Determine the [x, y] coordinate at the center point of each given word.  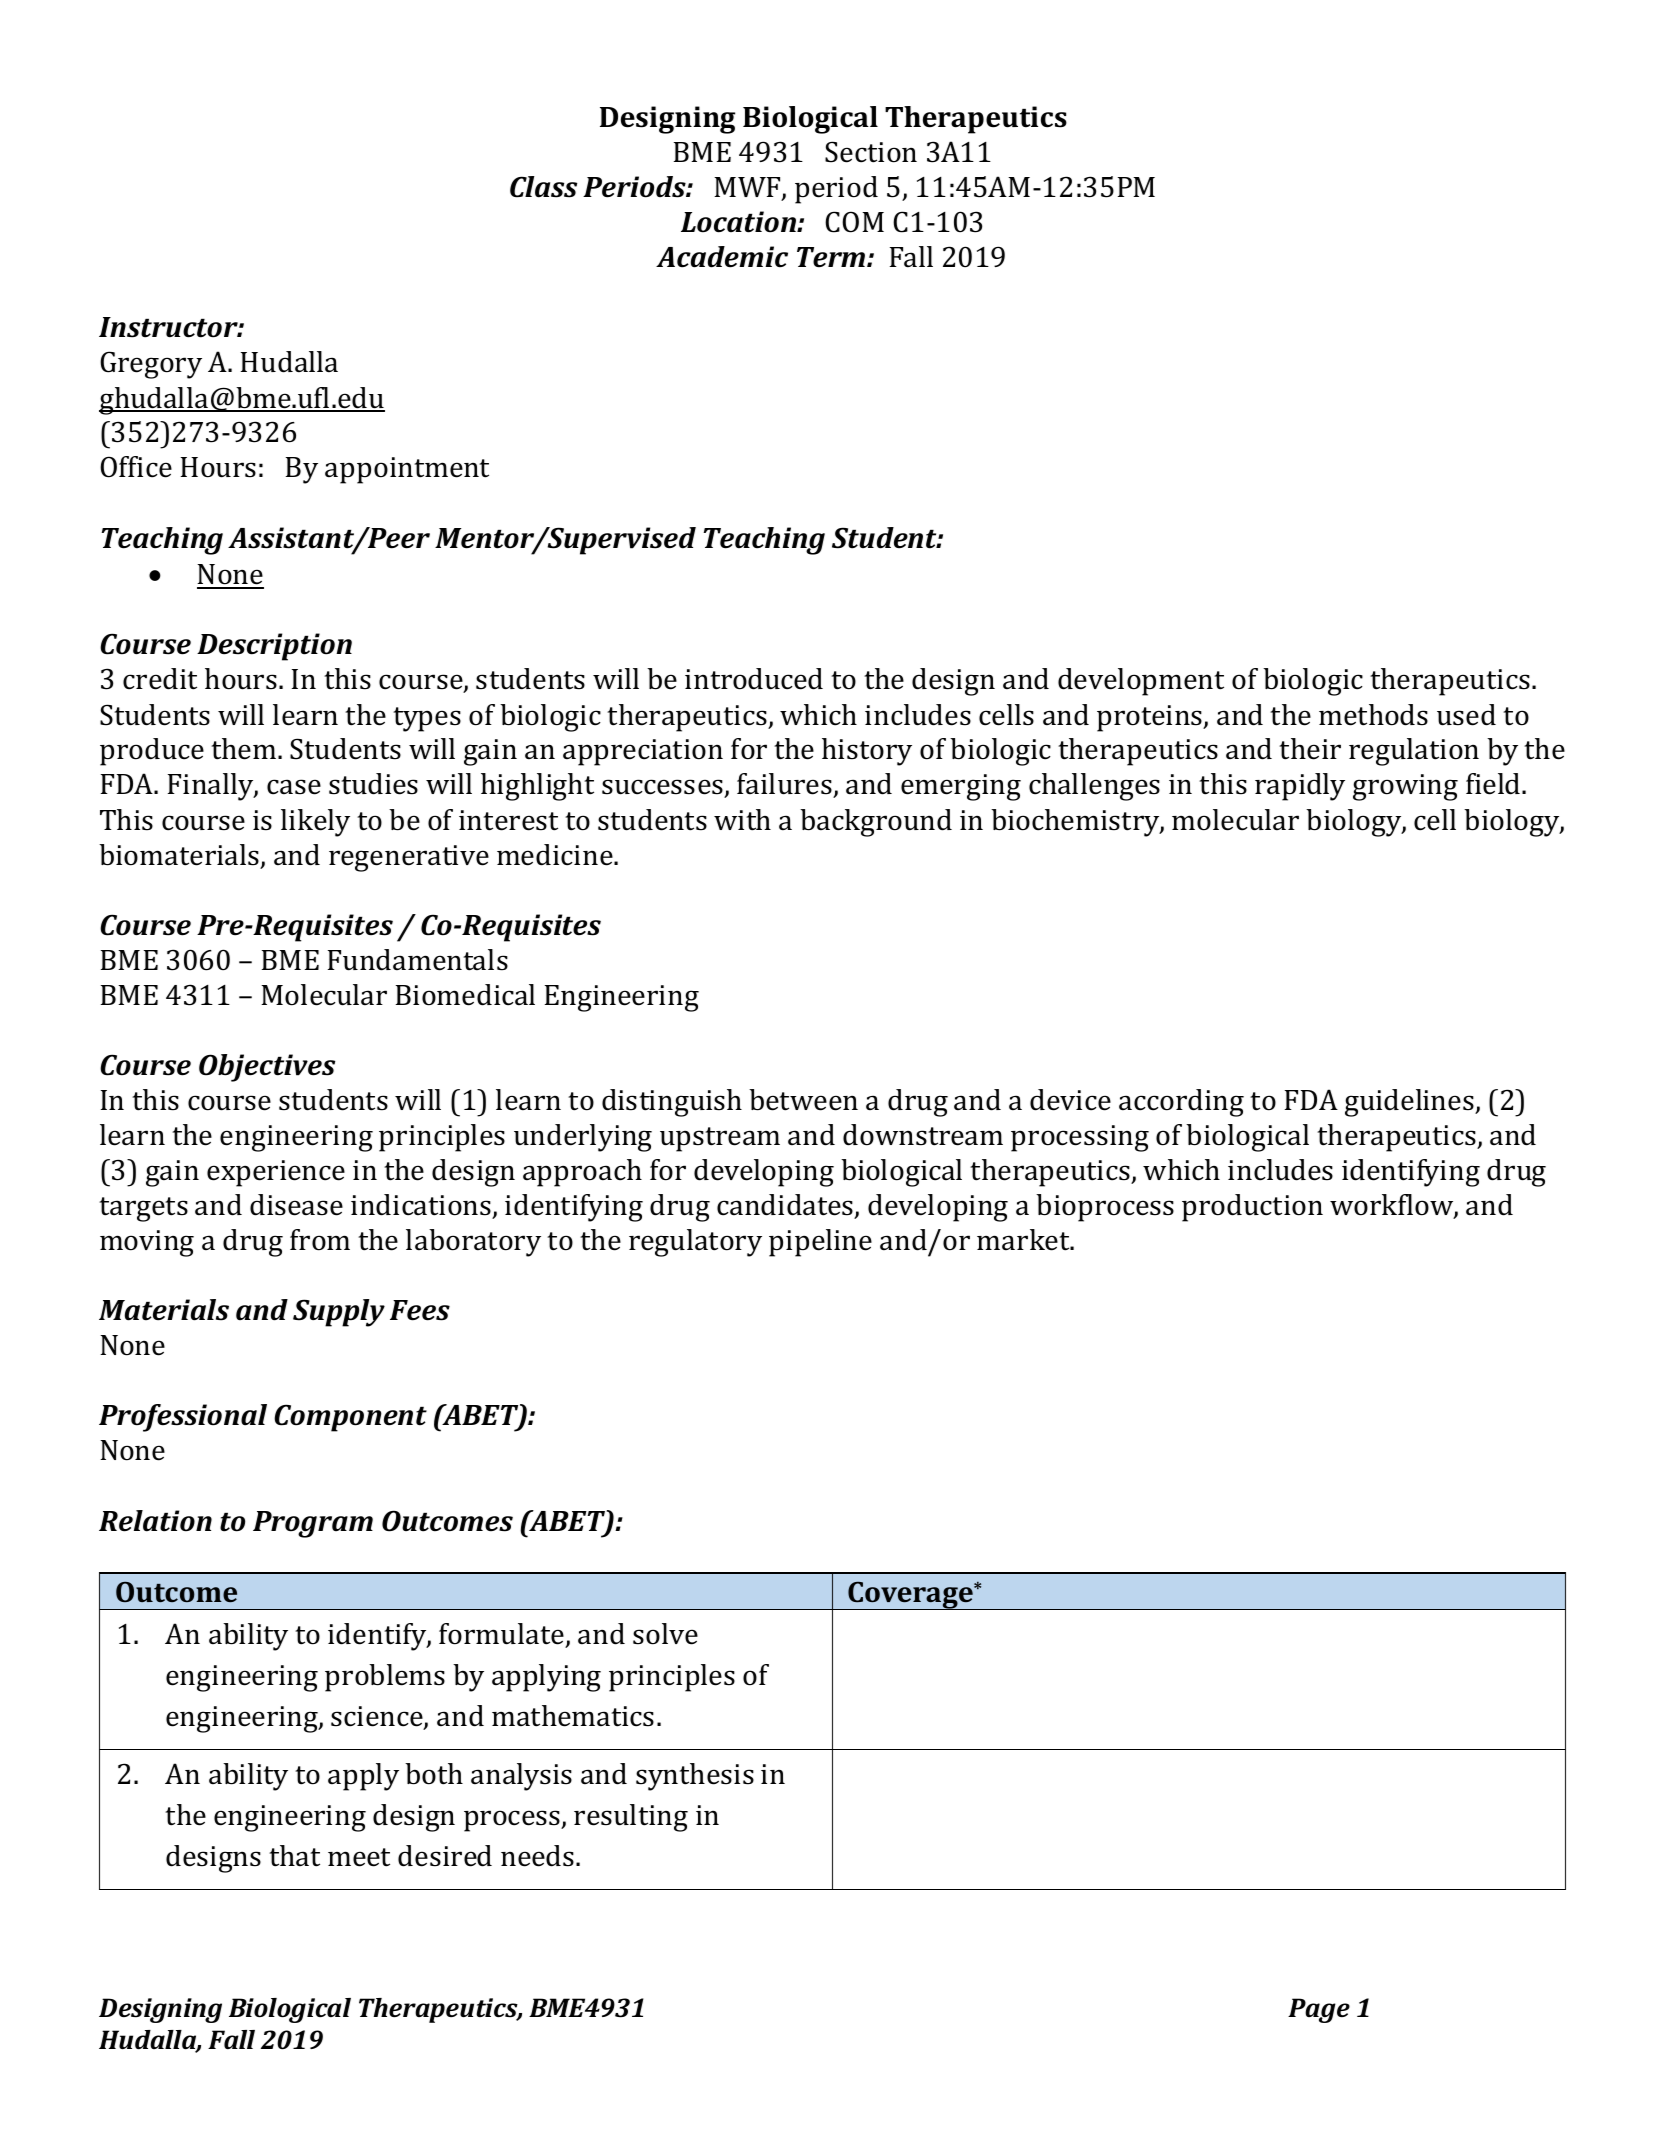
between [803, 1100]
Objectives [267, 1068]
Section [871, 152]
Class [543, 187]
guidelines [1410, 1103]
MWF [748, 188]
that [294, 1856]
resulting [631, 1818]
